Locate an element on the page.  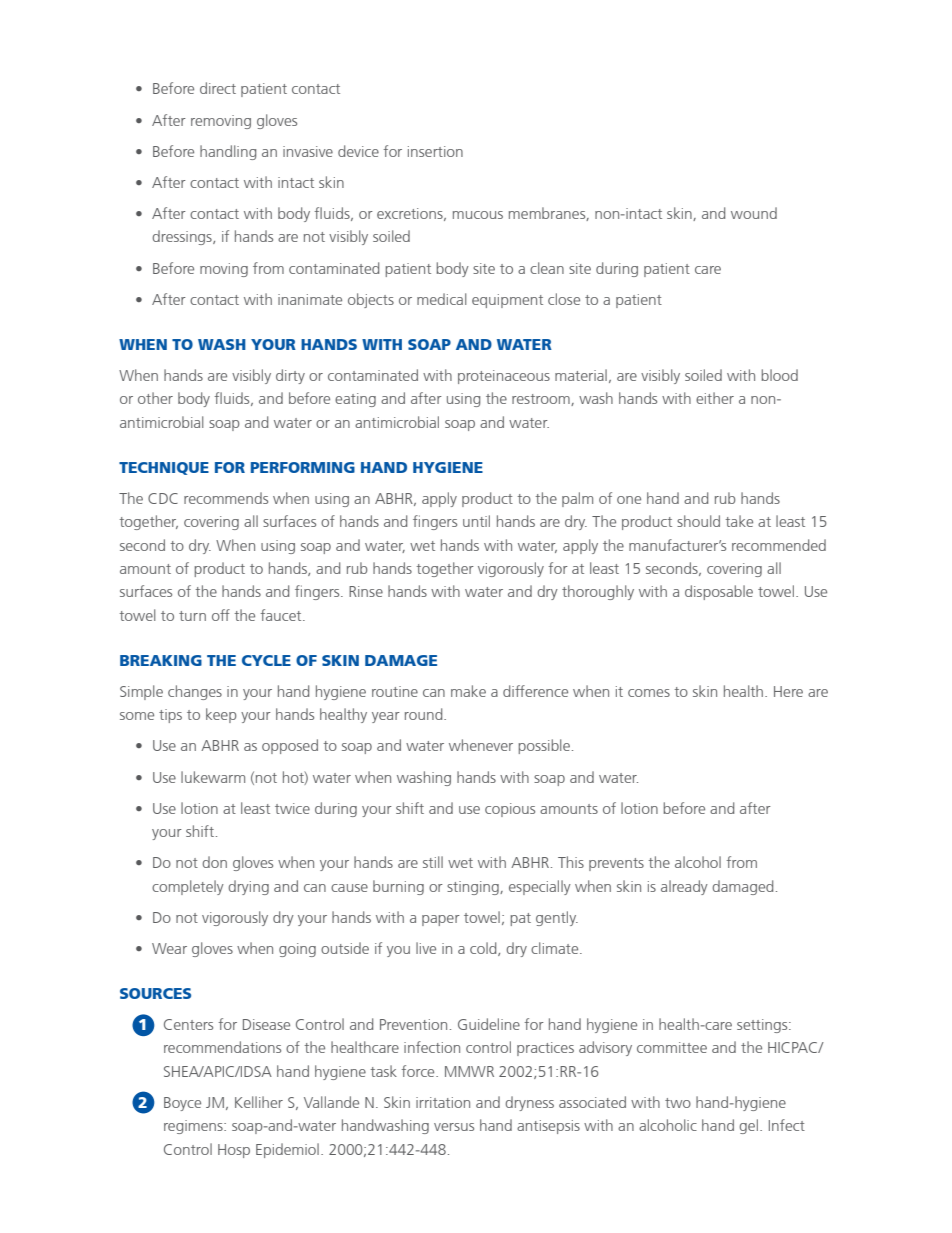
lukewarm is located at coordinates (213, 777).
